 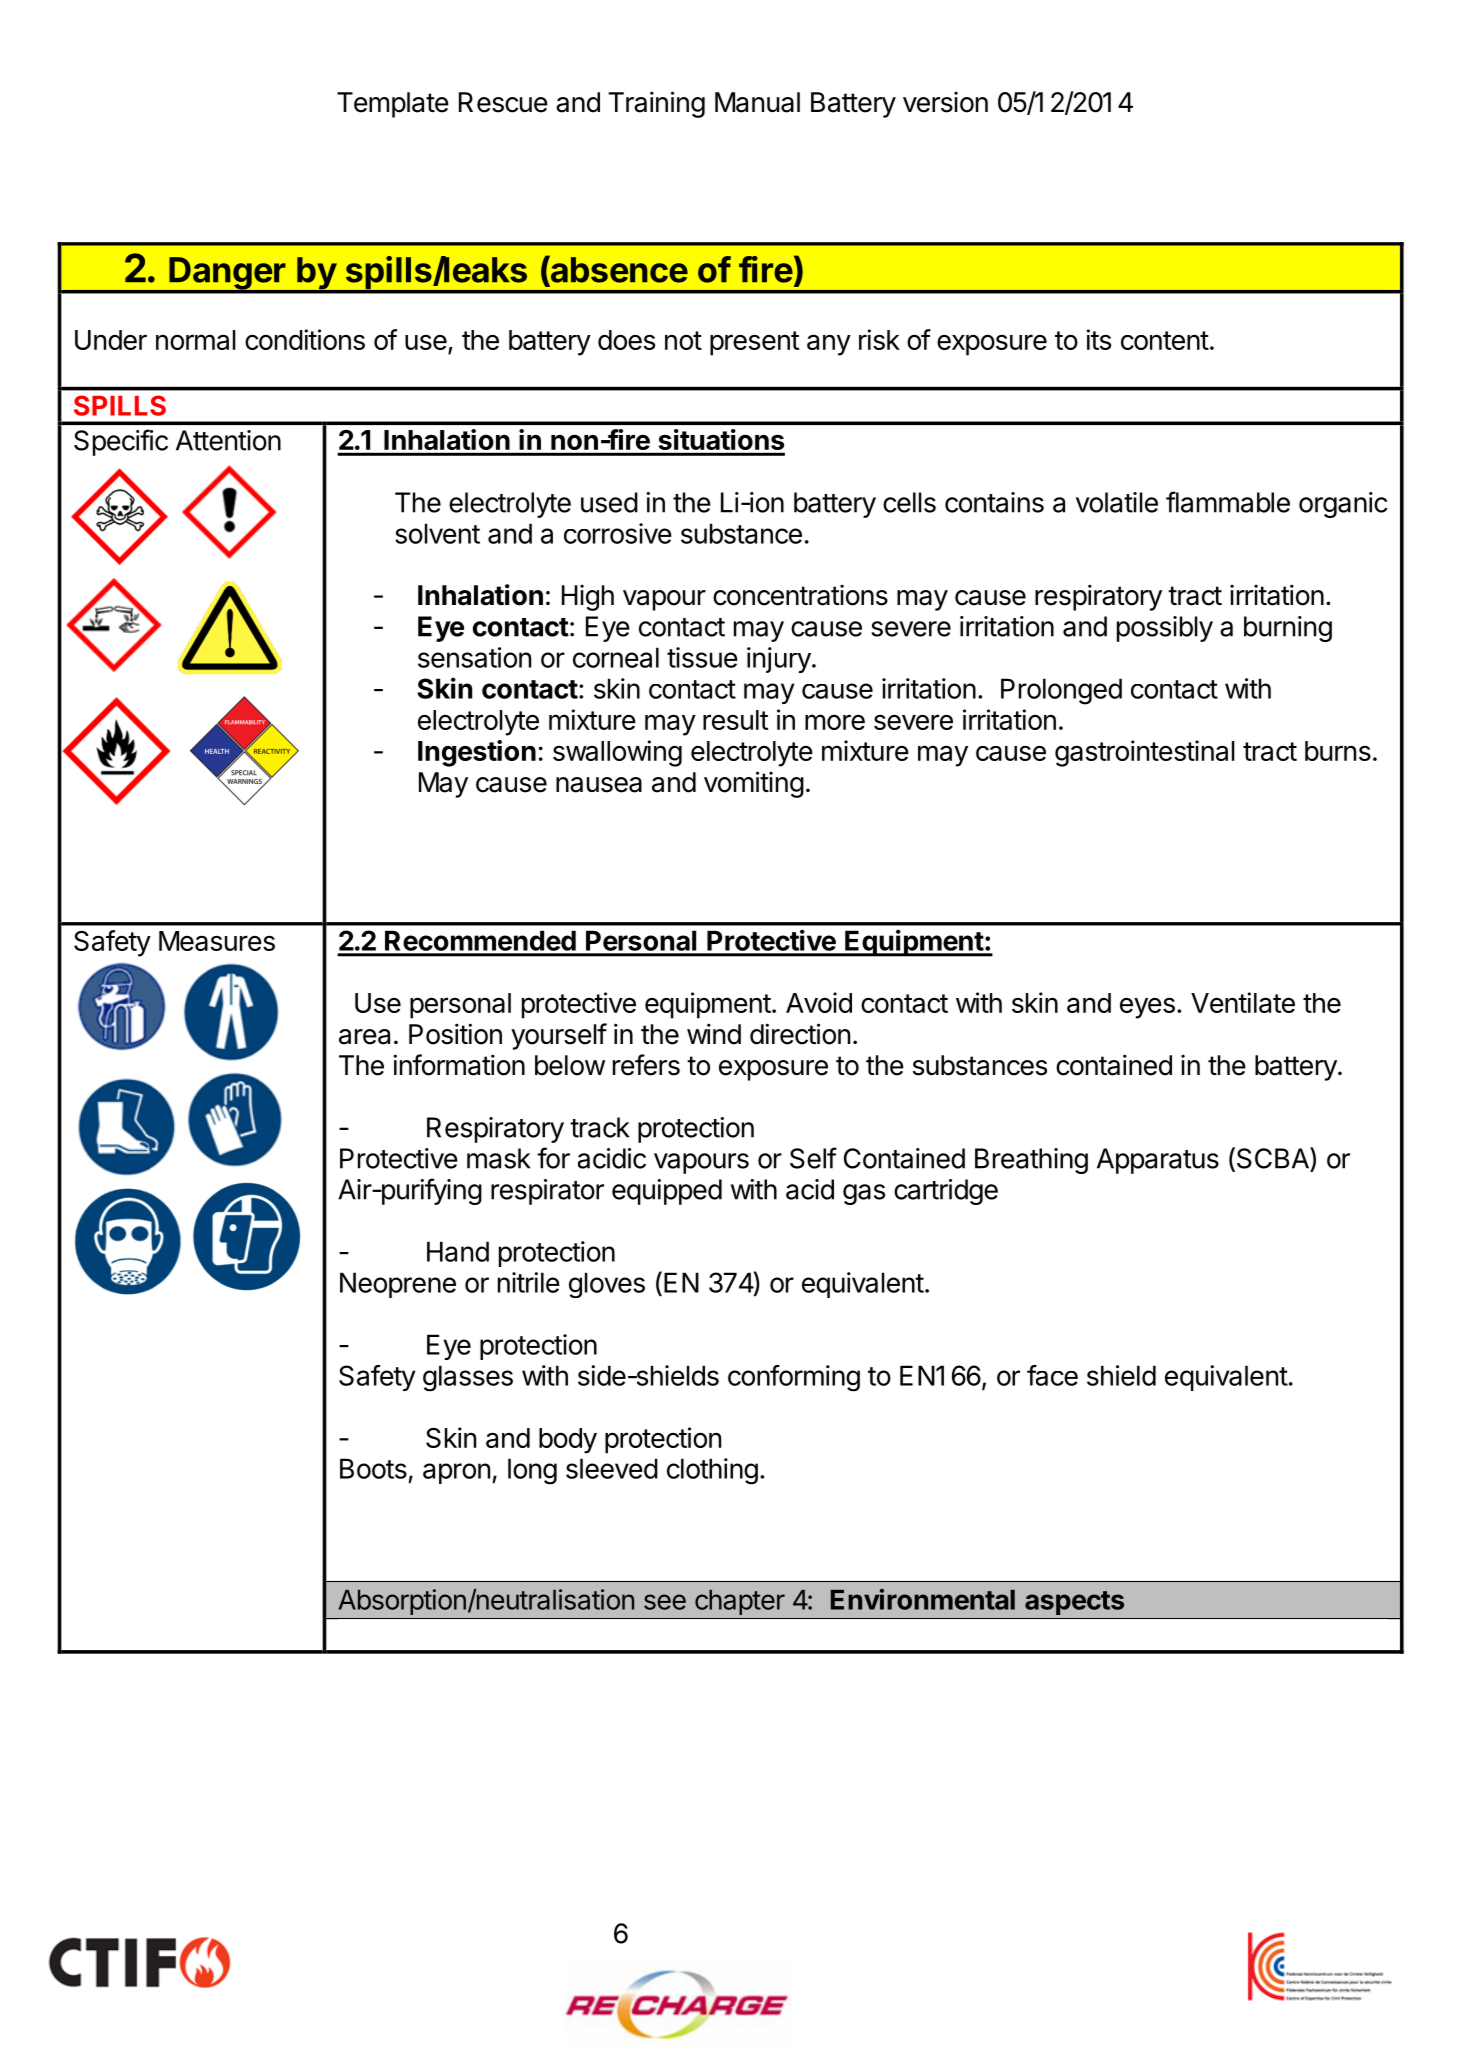 What do you see at coordinates (474, 657) in the screenshot?
I see `sensation` at bounding box center [474, 657].
